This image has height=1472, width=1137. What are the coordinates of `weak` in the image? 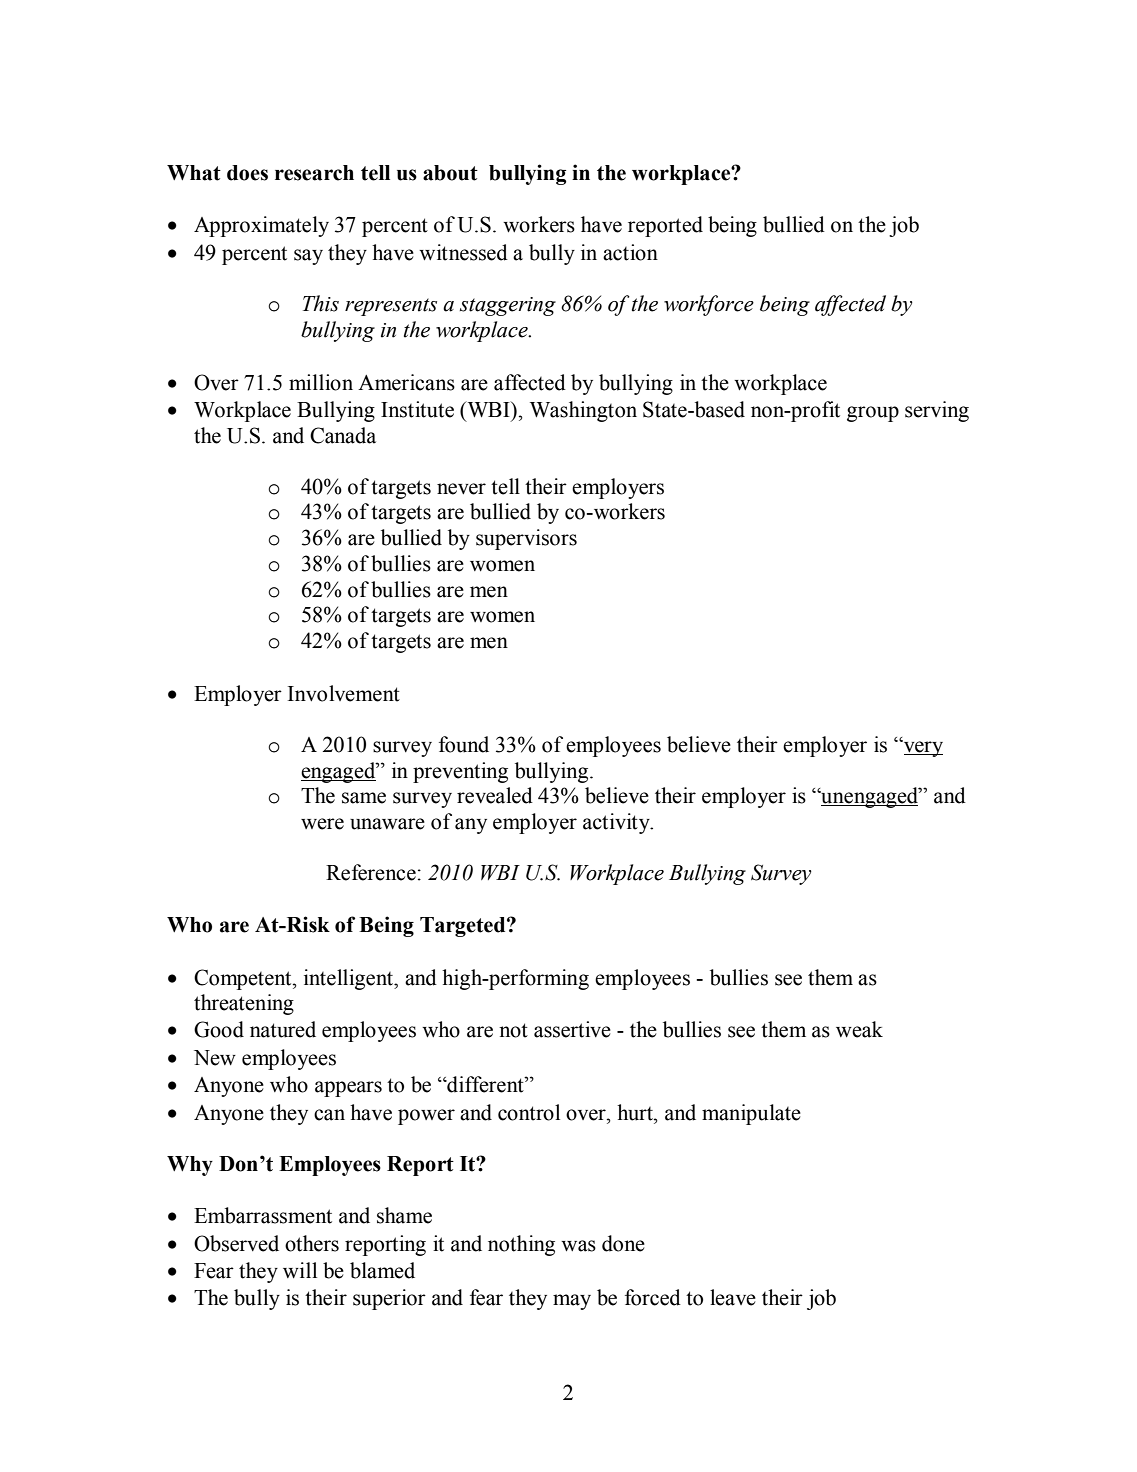 It's located at (859, 1029).
